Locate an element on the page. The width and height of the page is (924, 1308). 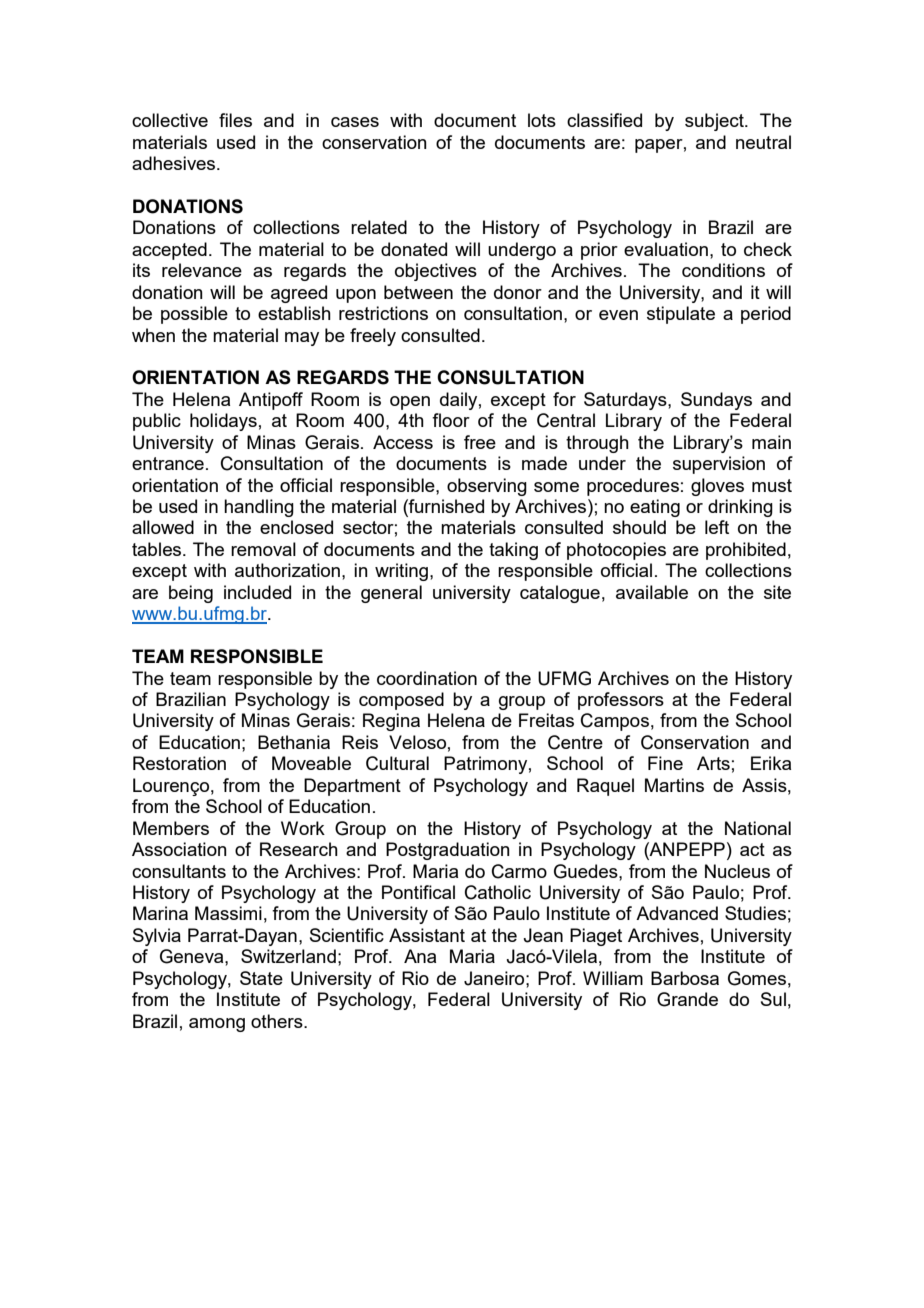
Ana is located at coordinates (420, 956).
